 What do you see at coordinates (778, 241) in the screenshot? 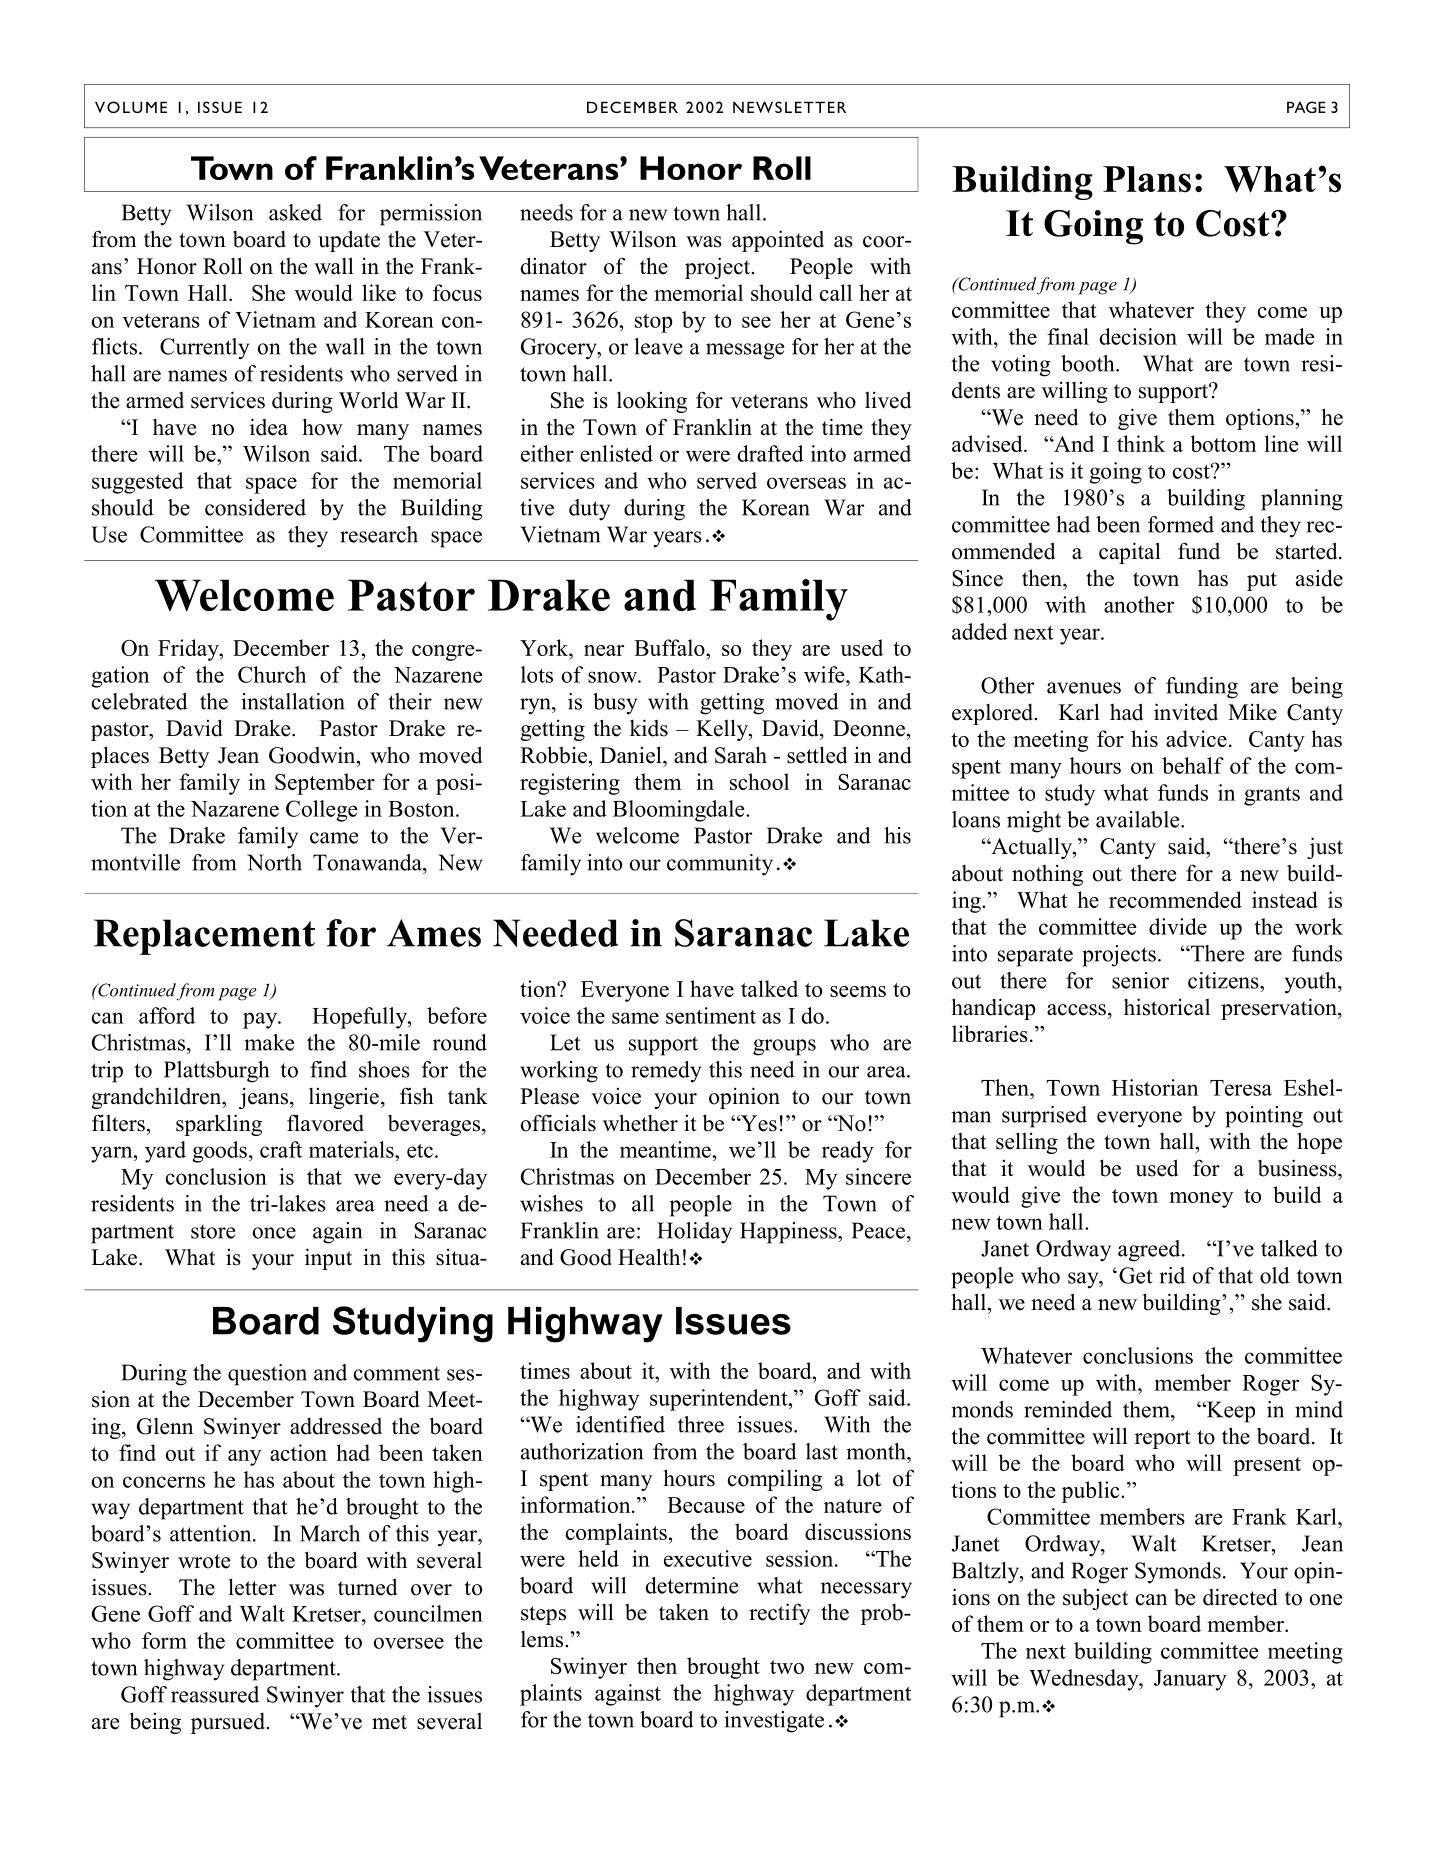
I see `appointed` at bounding box center [778, 241].
